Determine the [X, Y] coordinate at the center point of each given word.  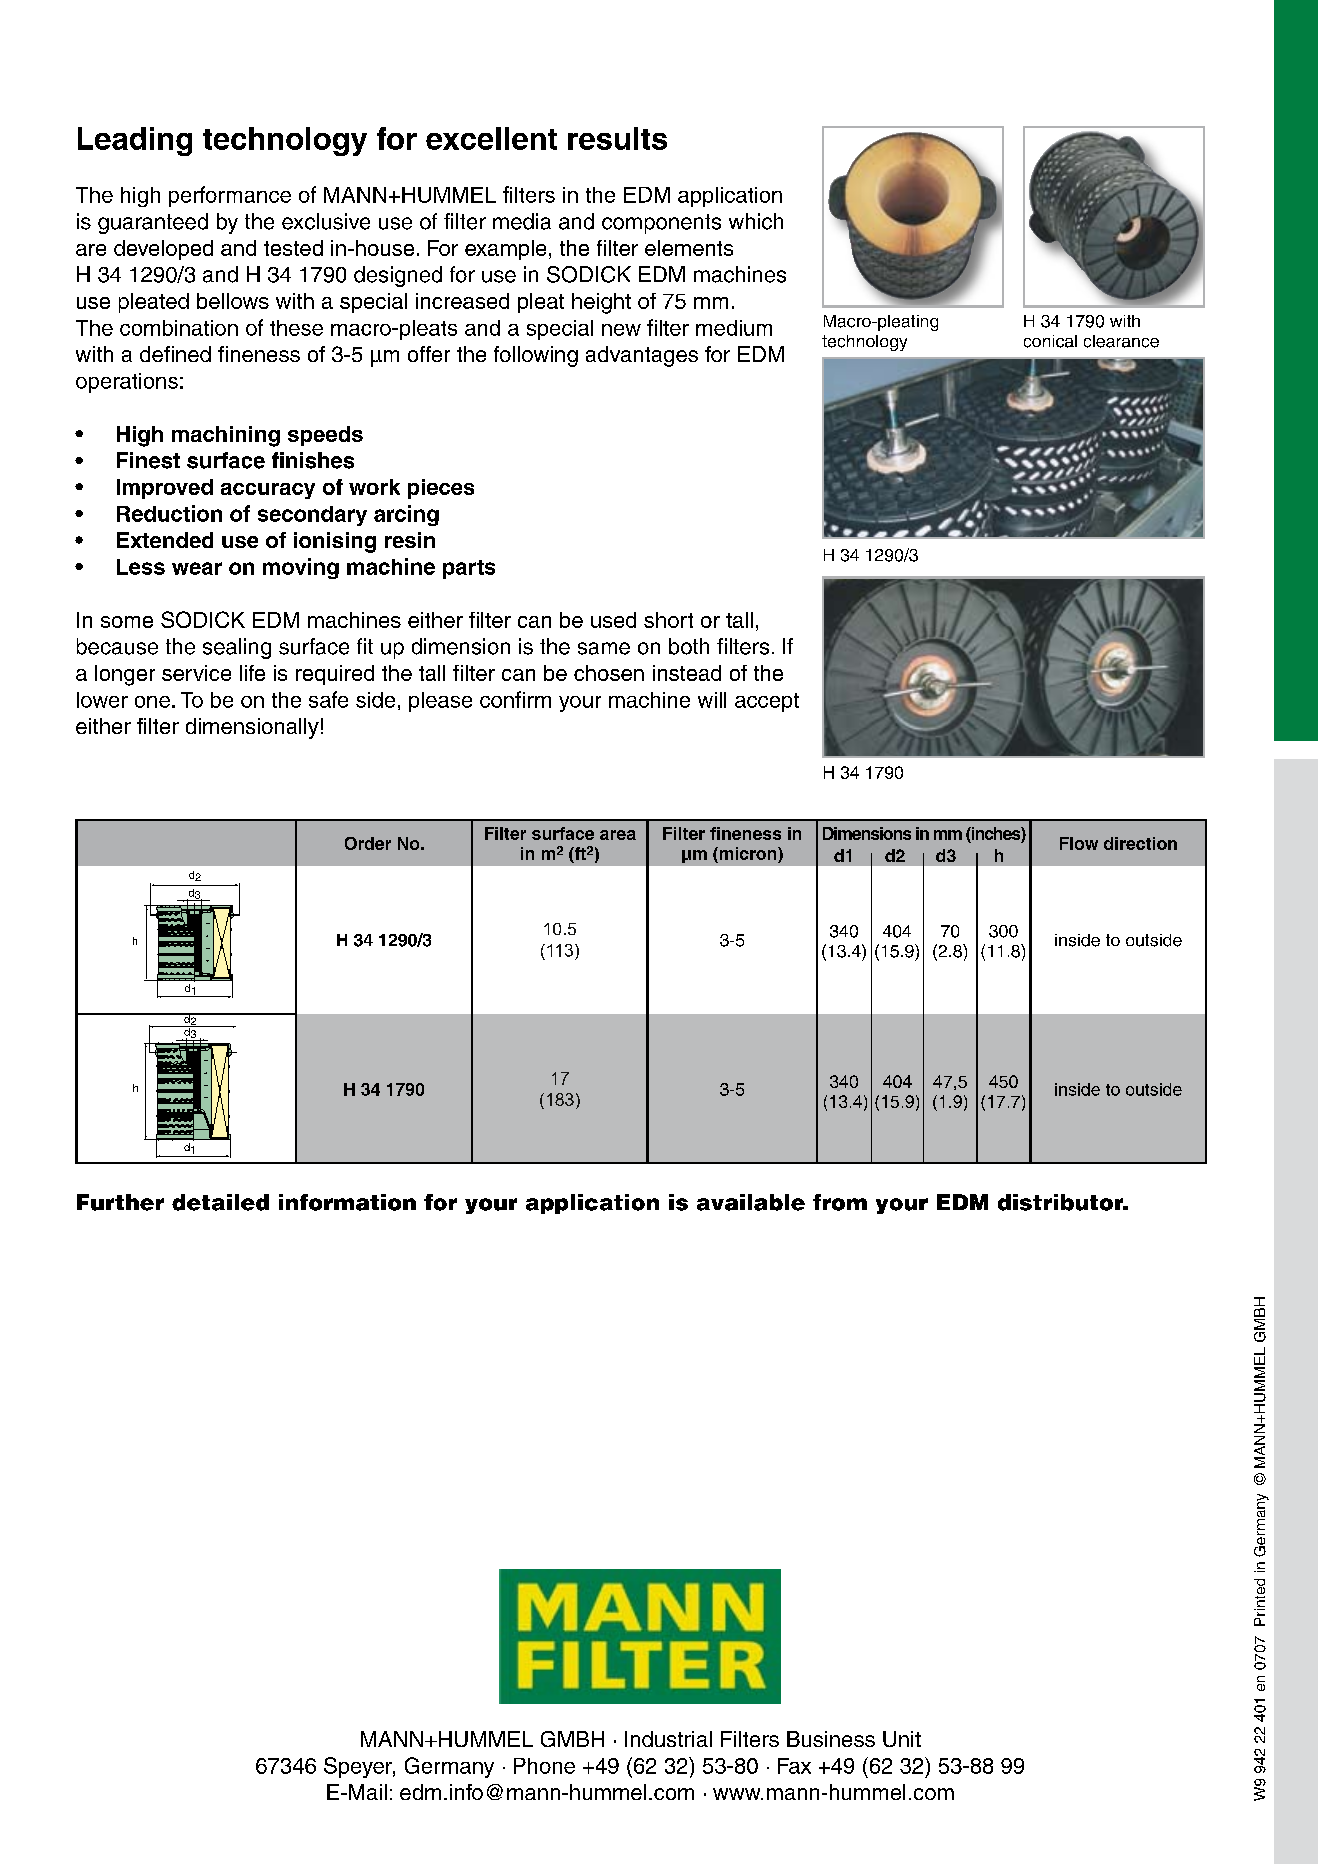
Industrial [668, 1739]
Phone [544, 1766]
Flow [1079, 843]
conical [1050, 341]
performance [230, 196]
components [661, 224]
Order [368, 843]
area [618, 835]
